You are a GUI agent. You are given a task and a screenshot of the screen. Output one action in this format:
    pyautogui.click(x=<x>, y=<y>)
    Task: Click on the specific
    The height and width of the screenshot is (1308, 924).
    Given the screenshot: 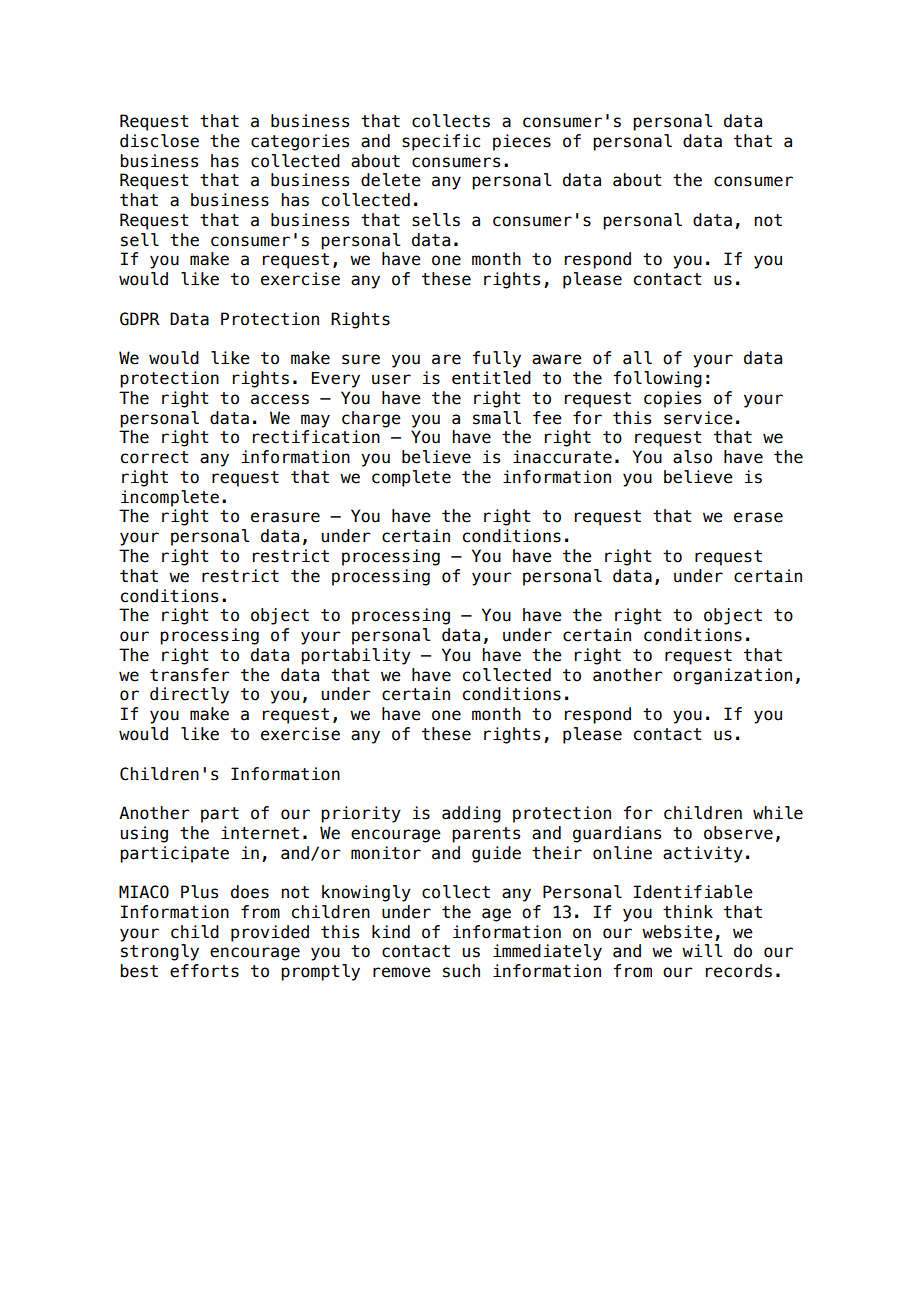 What is the action you would take?
    pyautogui.click(x=441, y=142)
